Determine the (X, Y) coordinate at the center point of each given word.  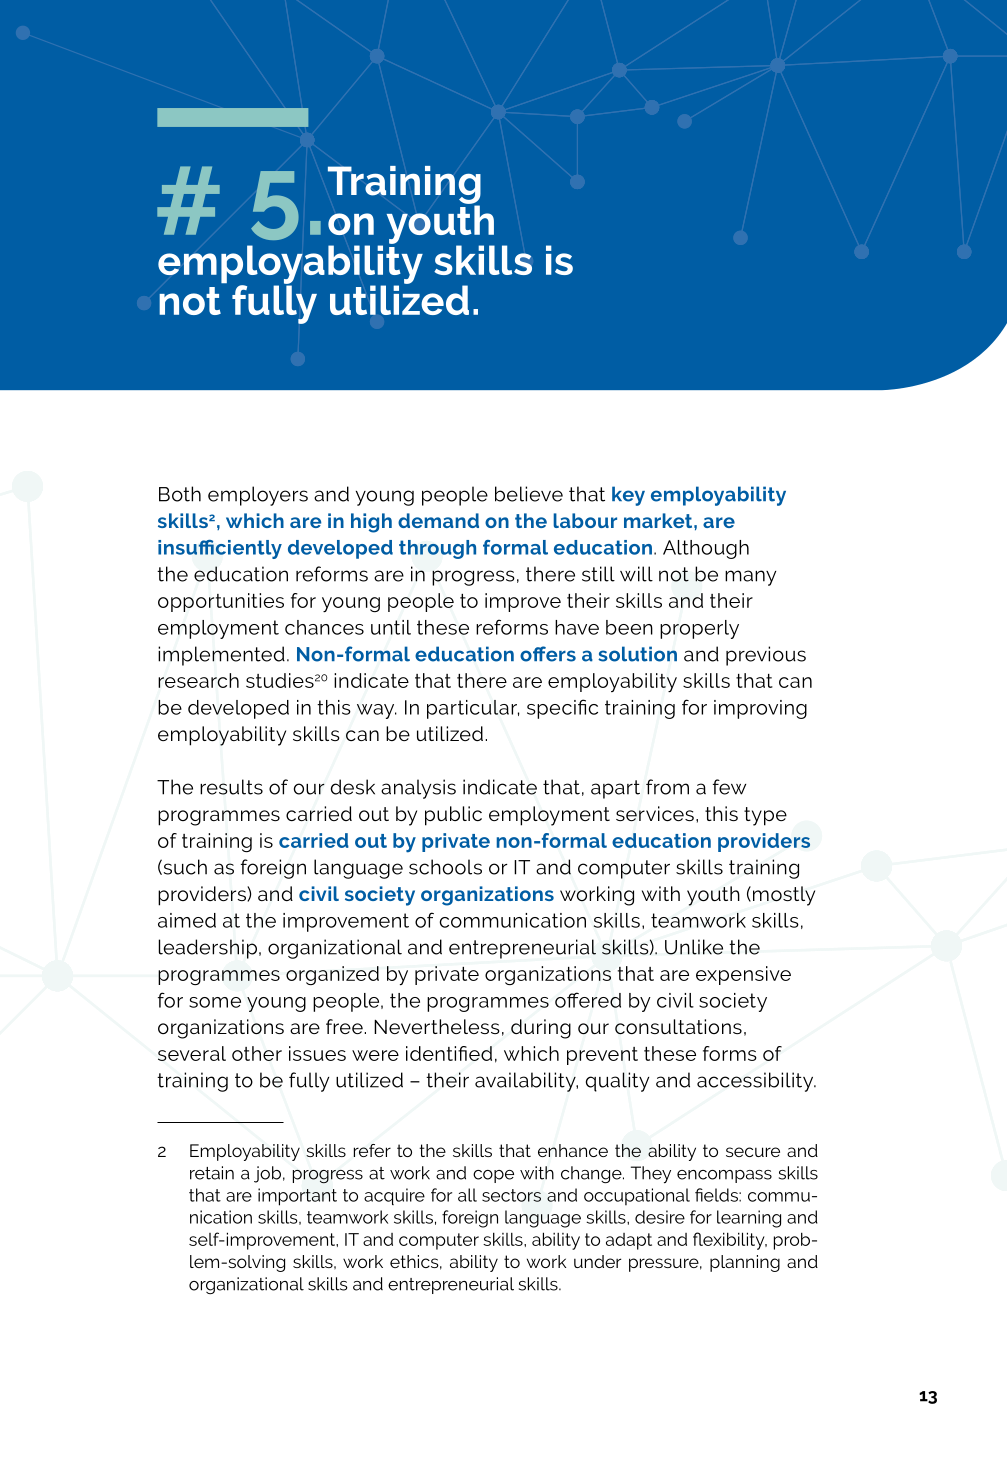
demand (438, 520)
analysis (418, 789)
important (297, 1197)
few (729, 787)
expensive (743, 975)
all (467, 1195)
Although (706, 549)
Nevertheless (437, 1026)
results (231, 787)
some (215, 1002)
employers (258, 496)
